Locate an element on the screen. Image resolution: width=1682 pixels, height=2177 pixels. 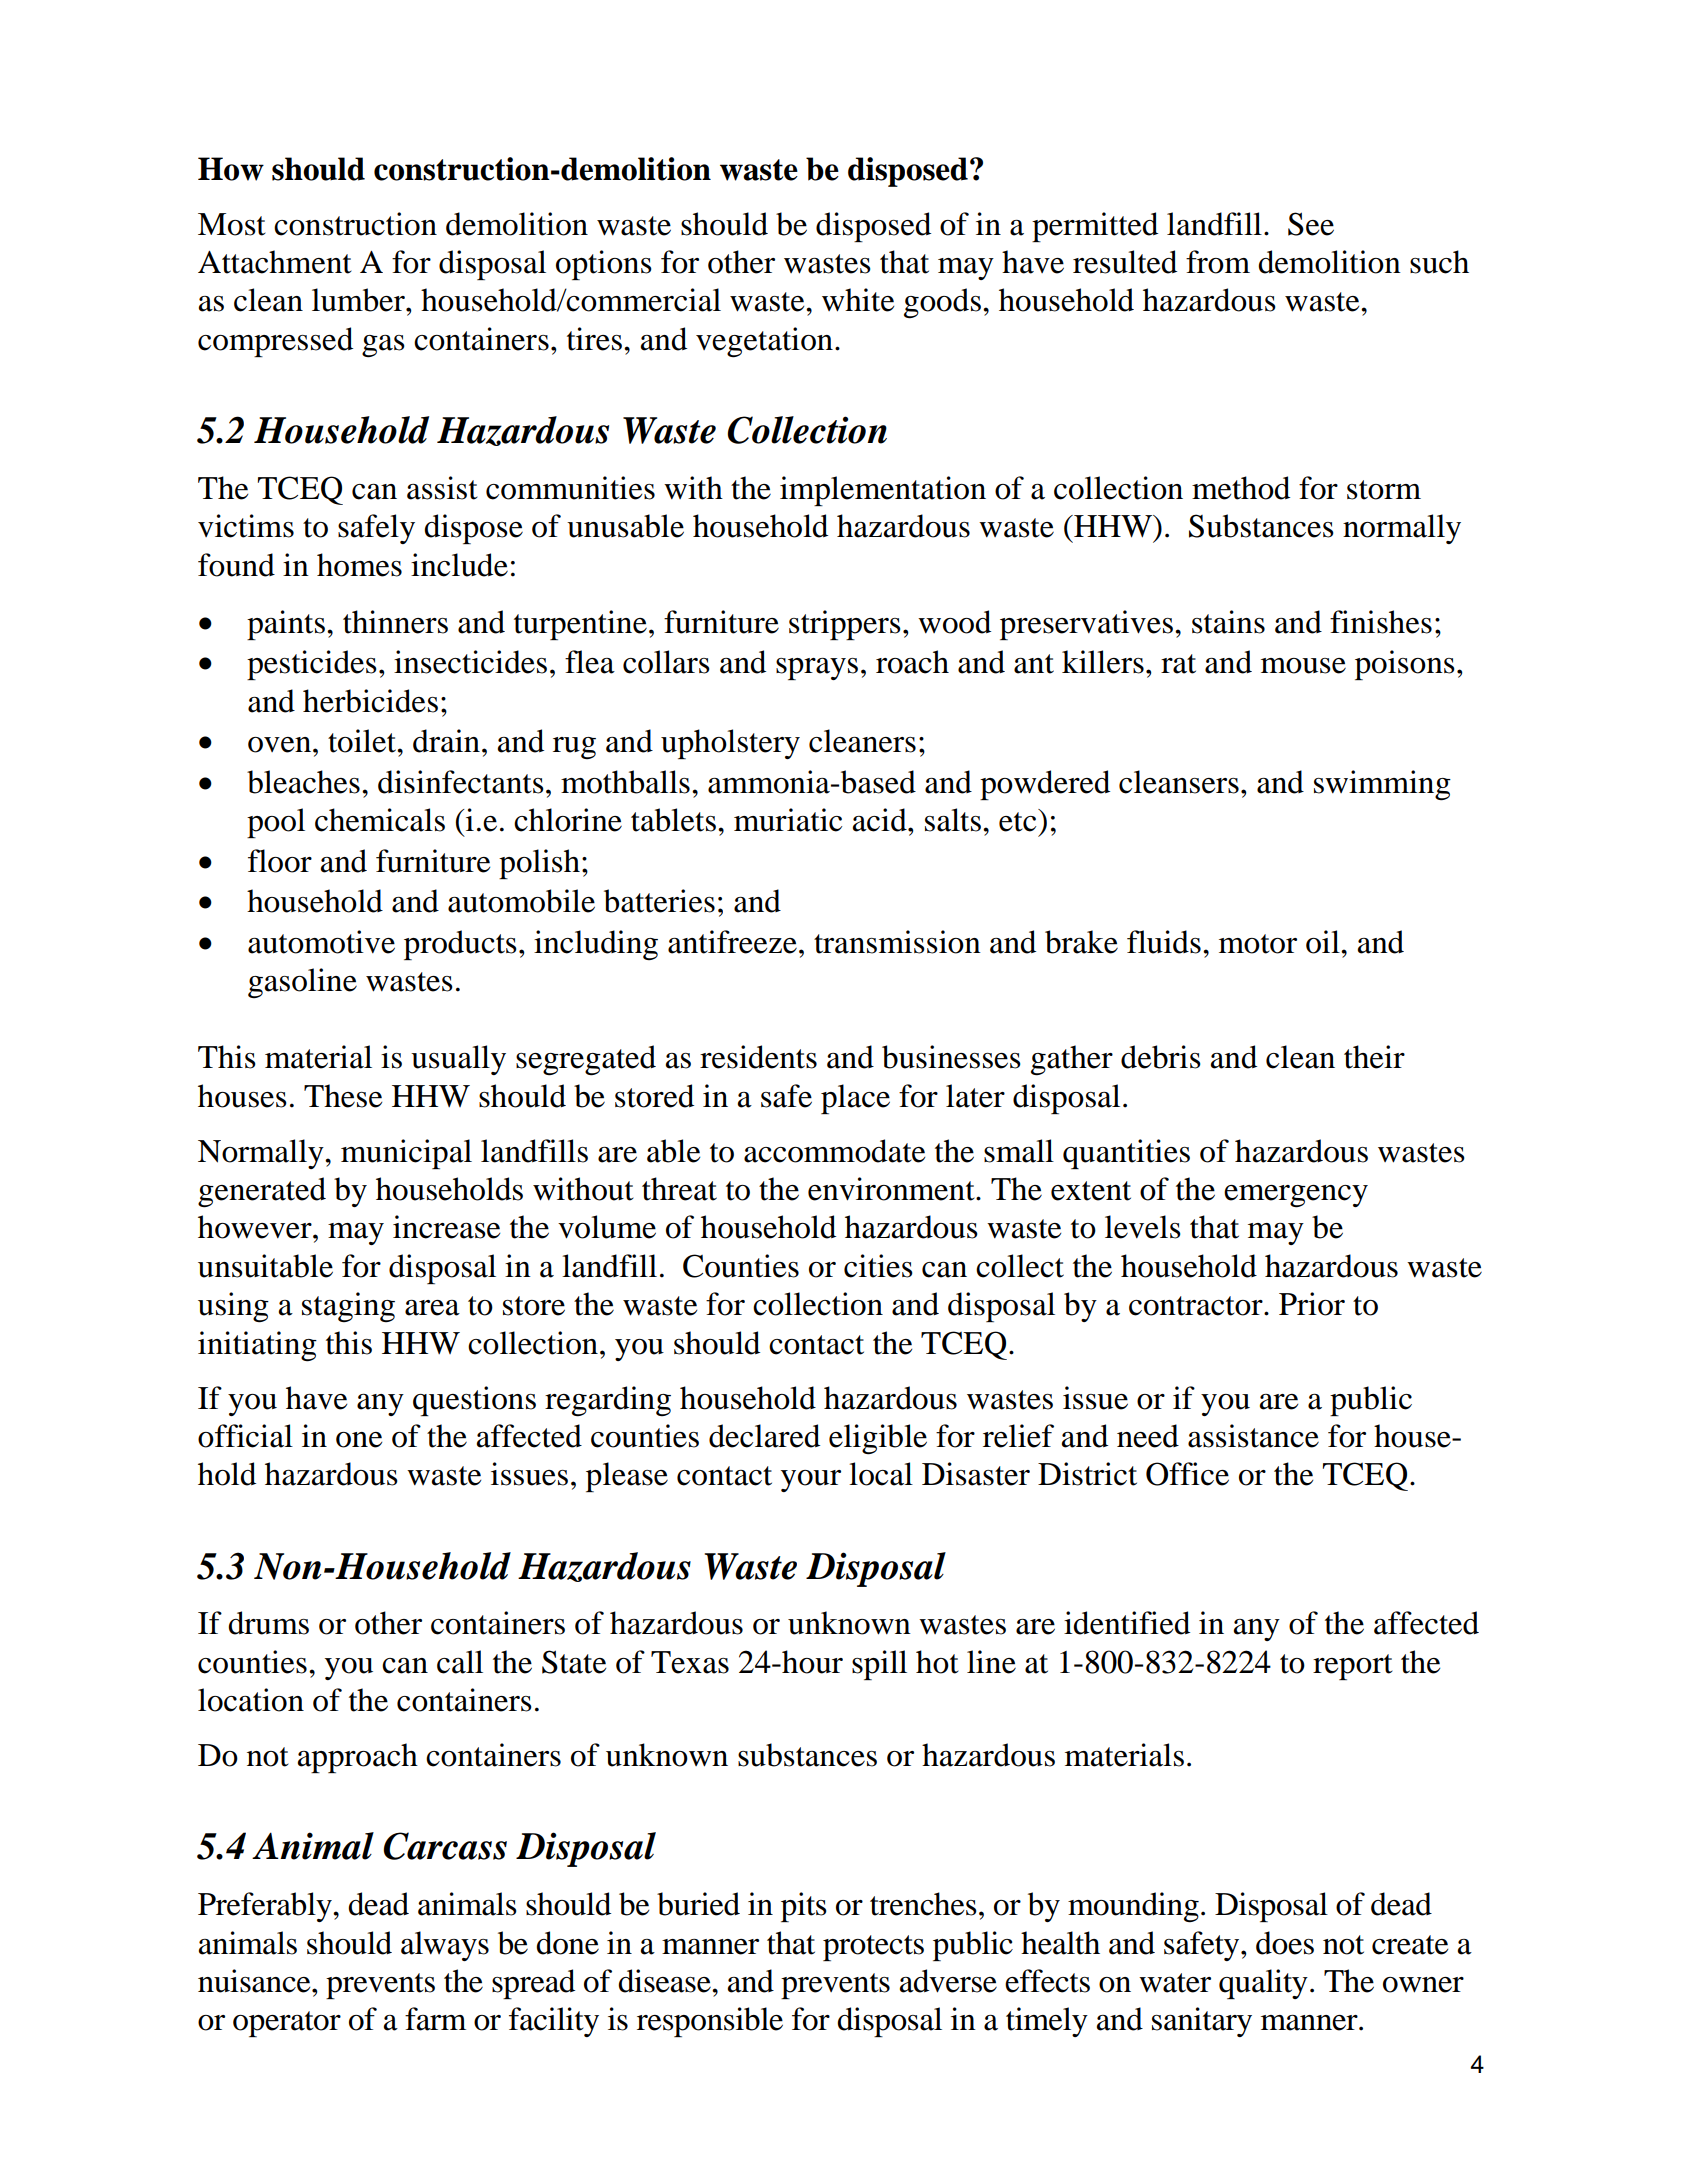
See is located at coordinates (1311, 224).
